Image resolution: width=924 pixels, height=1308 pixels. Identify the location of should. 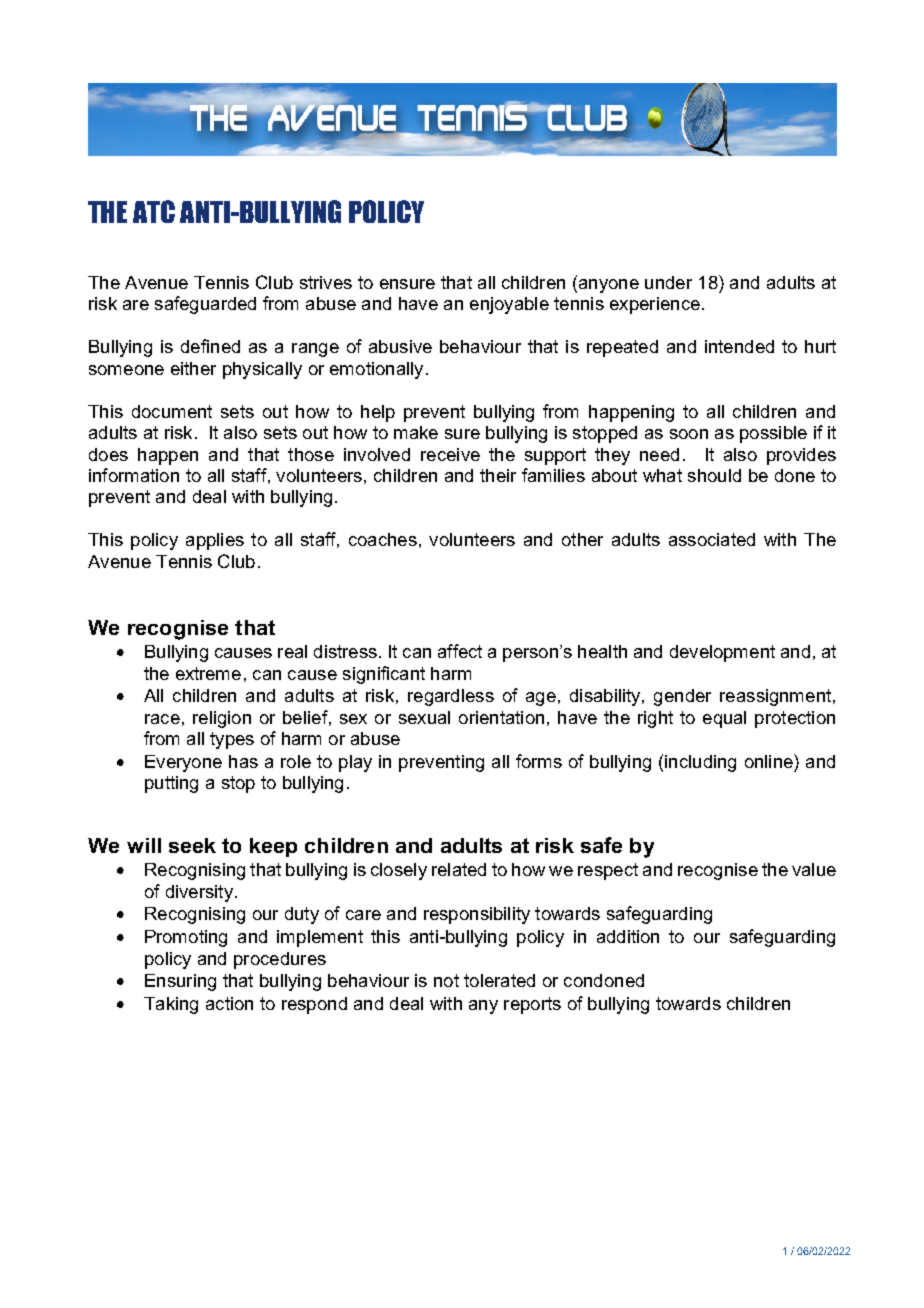
(714, 475).
